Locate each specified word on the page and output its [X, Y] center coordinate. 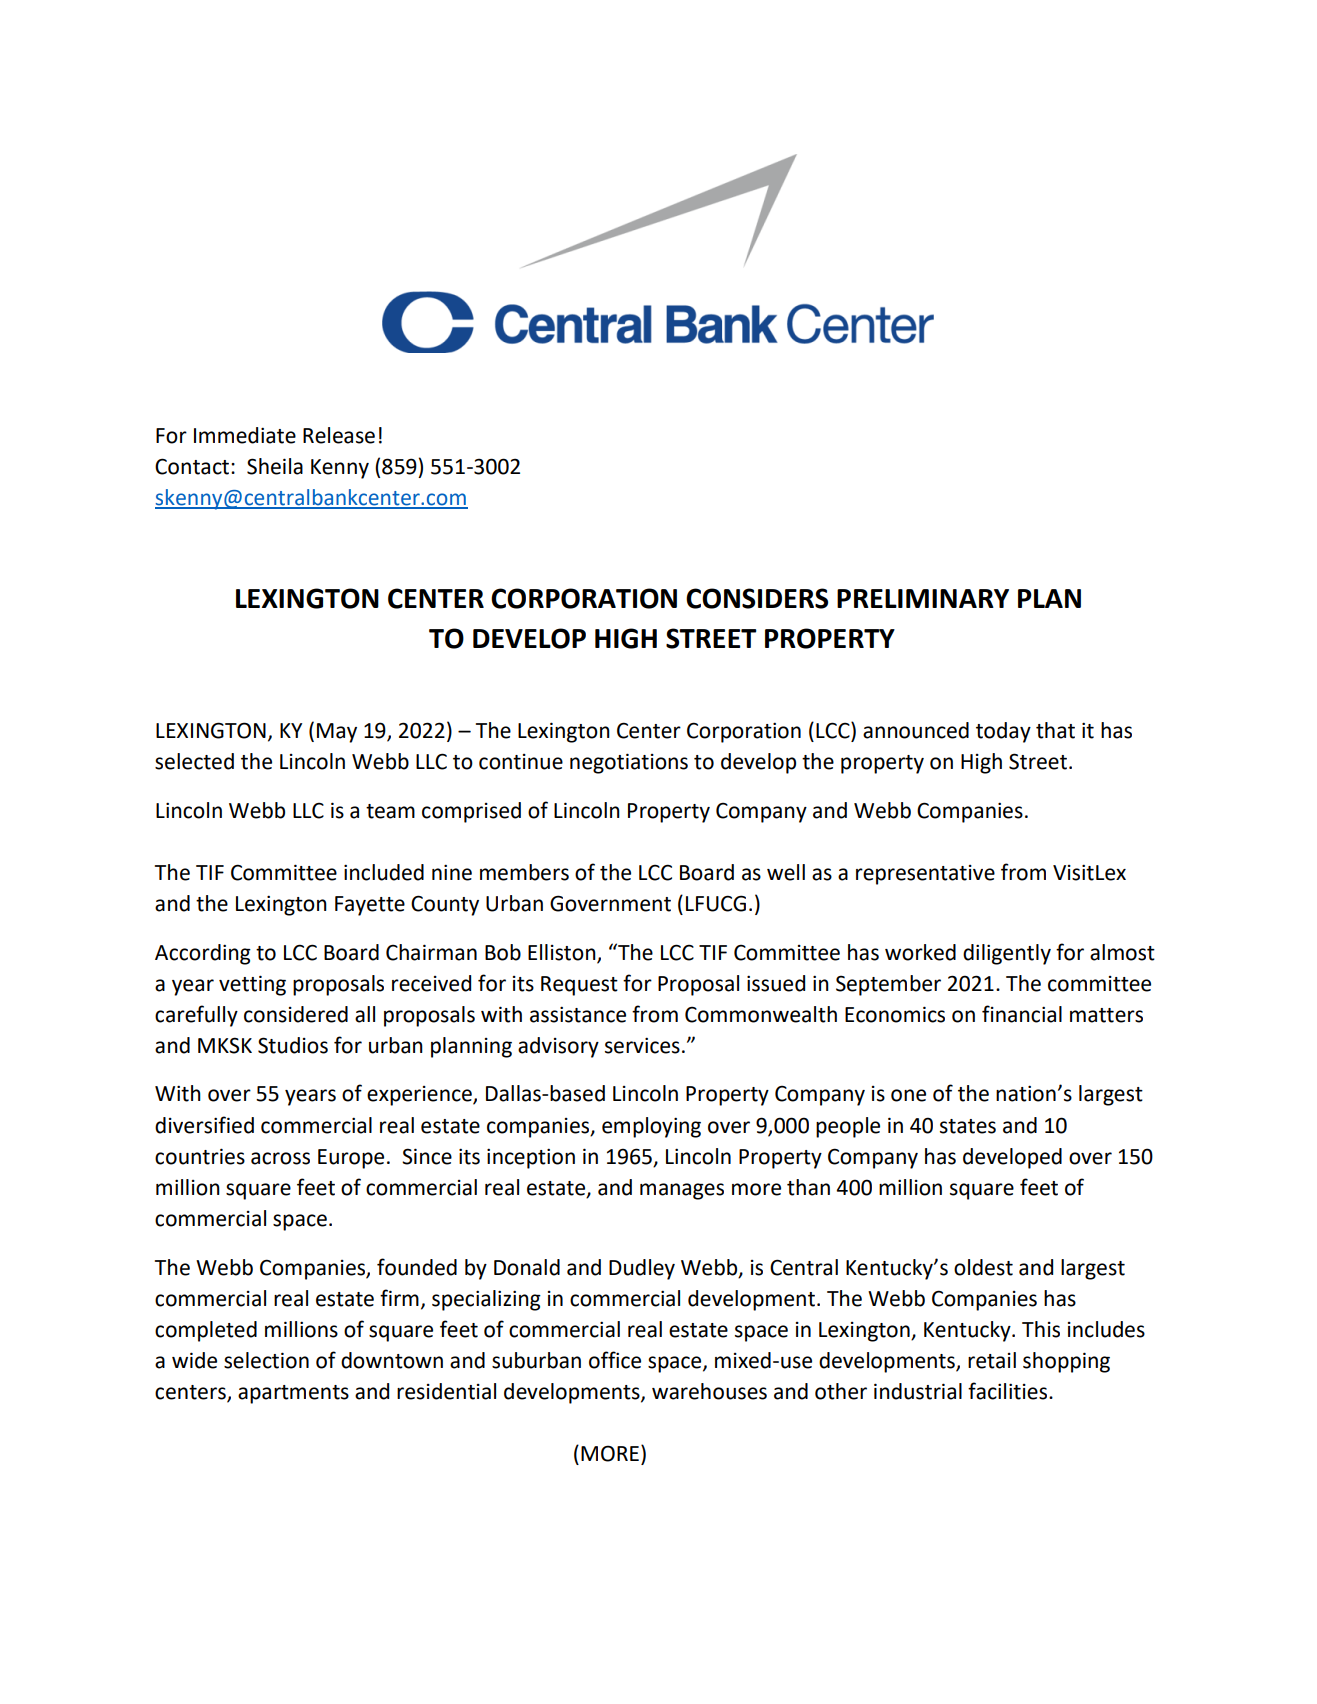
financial [1022, 1014]
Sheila [275, 466]
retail [992, 1360]
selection [266, 1360]
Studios [293, 1045]
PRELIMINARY [923, 598]
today [1003, 732]
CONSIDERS [757, 598]
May [337, 733]
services [642, 1045]
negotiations [629, 763]
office [615, 1360]
